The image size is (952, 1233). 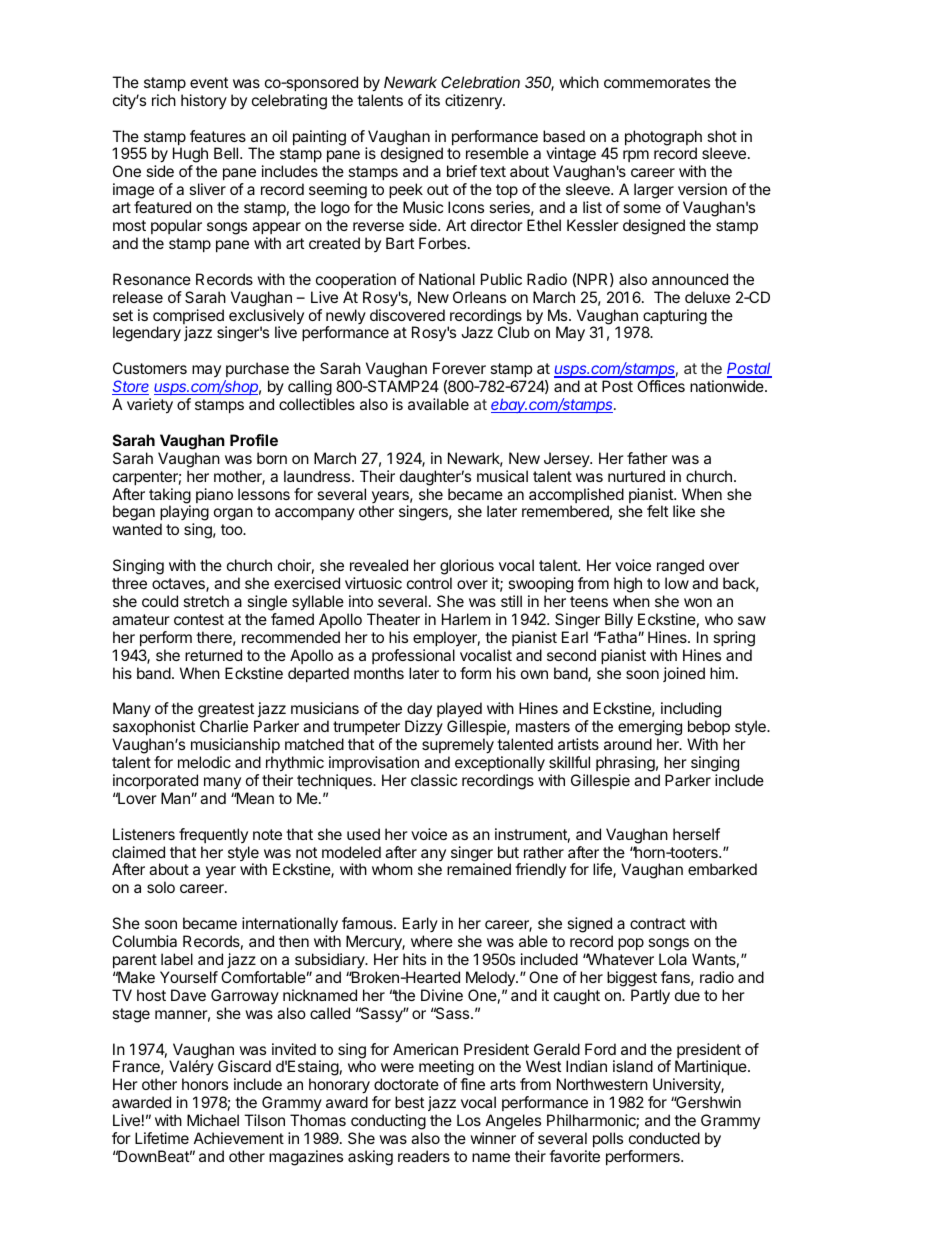 What do you see at coordinates (698, 602) in the screenshot?
I see `won` at bounding box center [698, 602].
